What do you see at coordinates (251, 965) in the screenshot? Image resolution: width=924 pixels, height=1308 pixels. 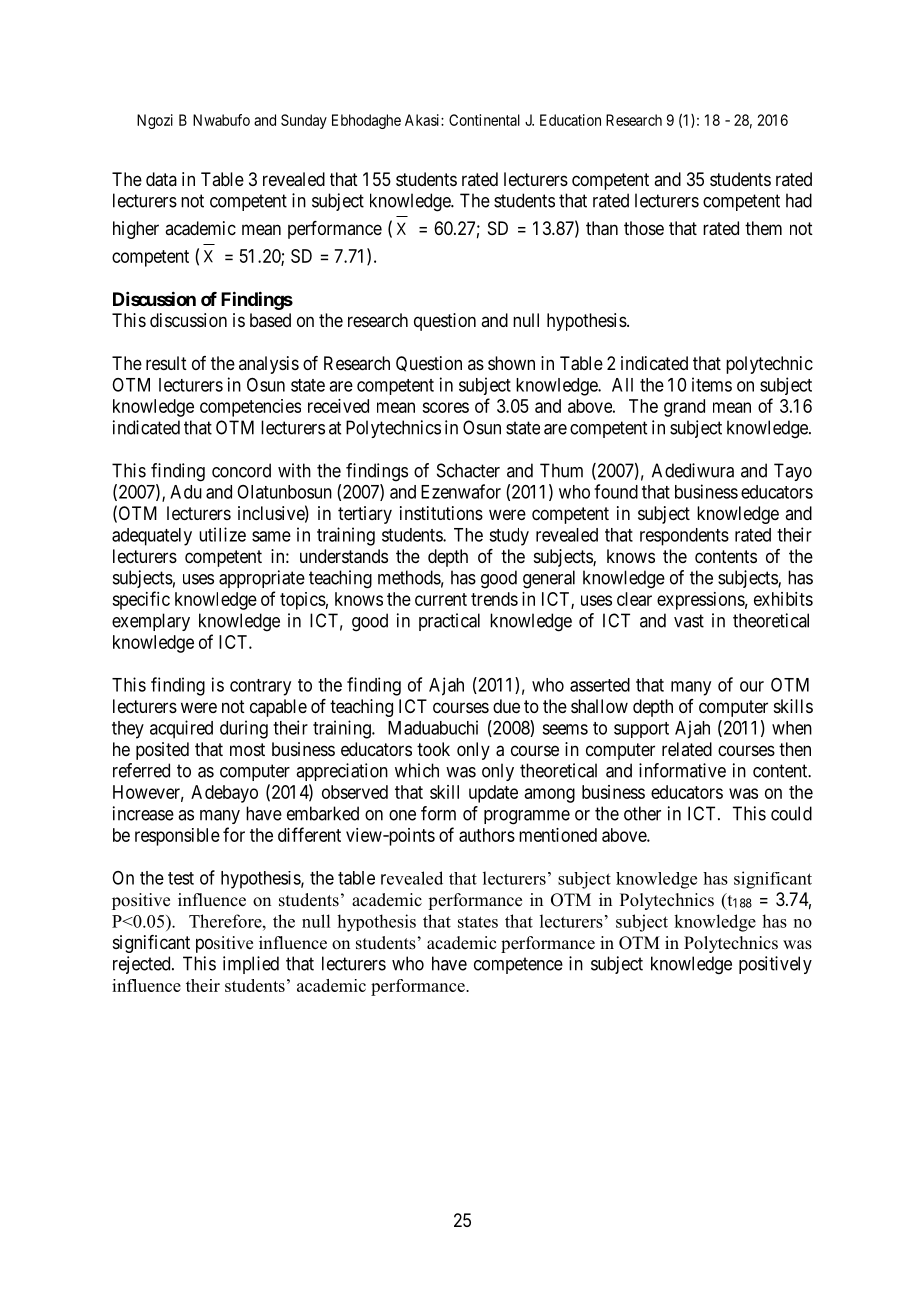 I see `implied` at bounding box center [251, 965].
